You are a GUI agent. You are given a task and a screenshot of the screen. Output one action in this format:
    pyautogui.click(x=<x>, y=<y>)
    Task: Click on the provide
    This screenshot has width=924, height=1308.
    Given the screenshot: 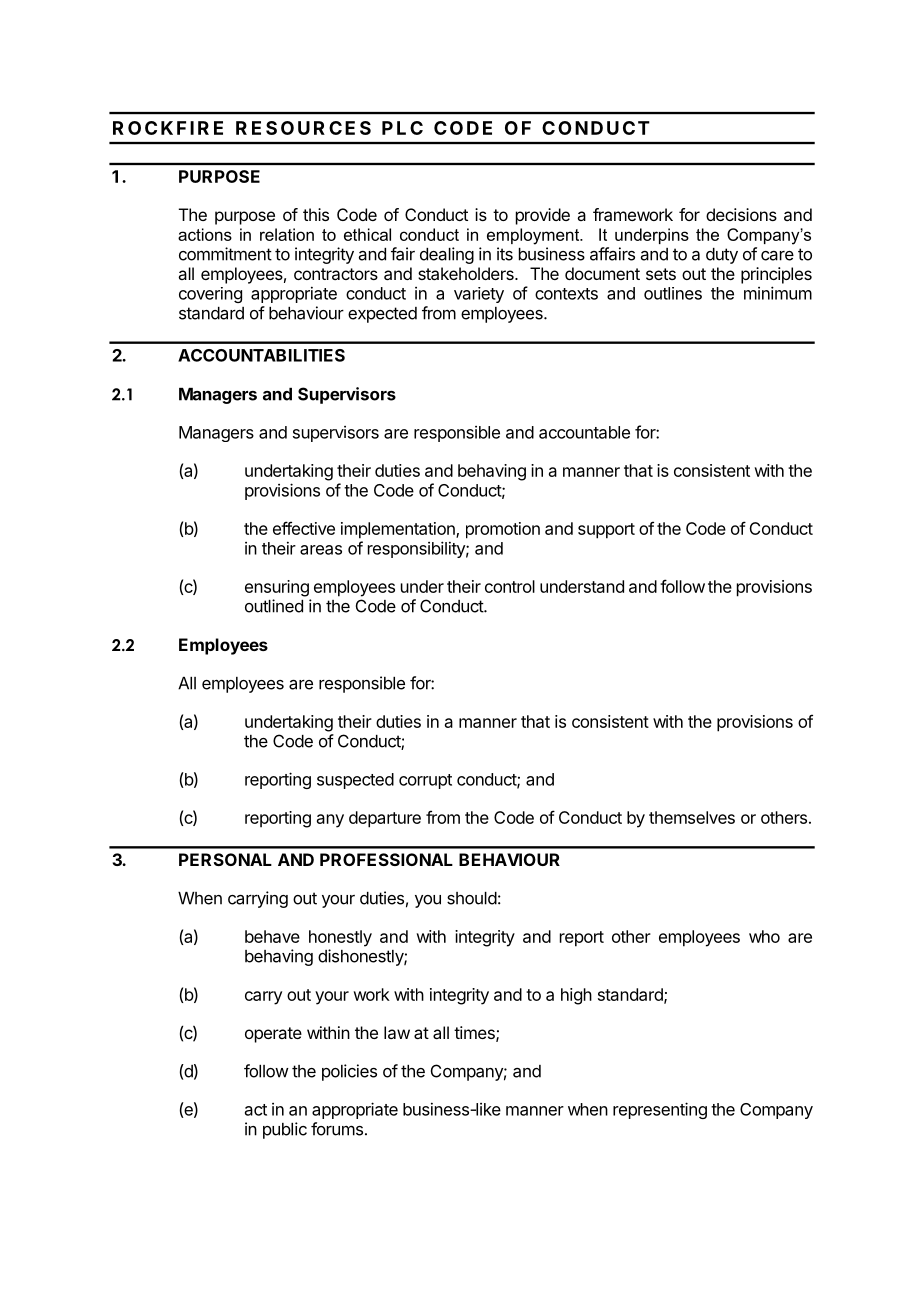 What is the action you would take?
    pyautogui.click(x=543, y=216)
